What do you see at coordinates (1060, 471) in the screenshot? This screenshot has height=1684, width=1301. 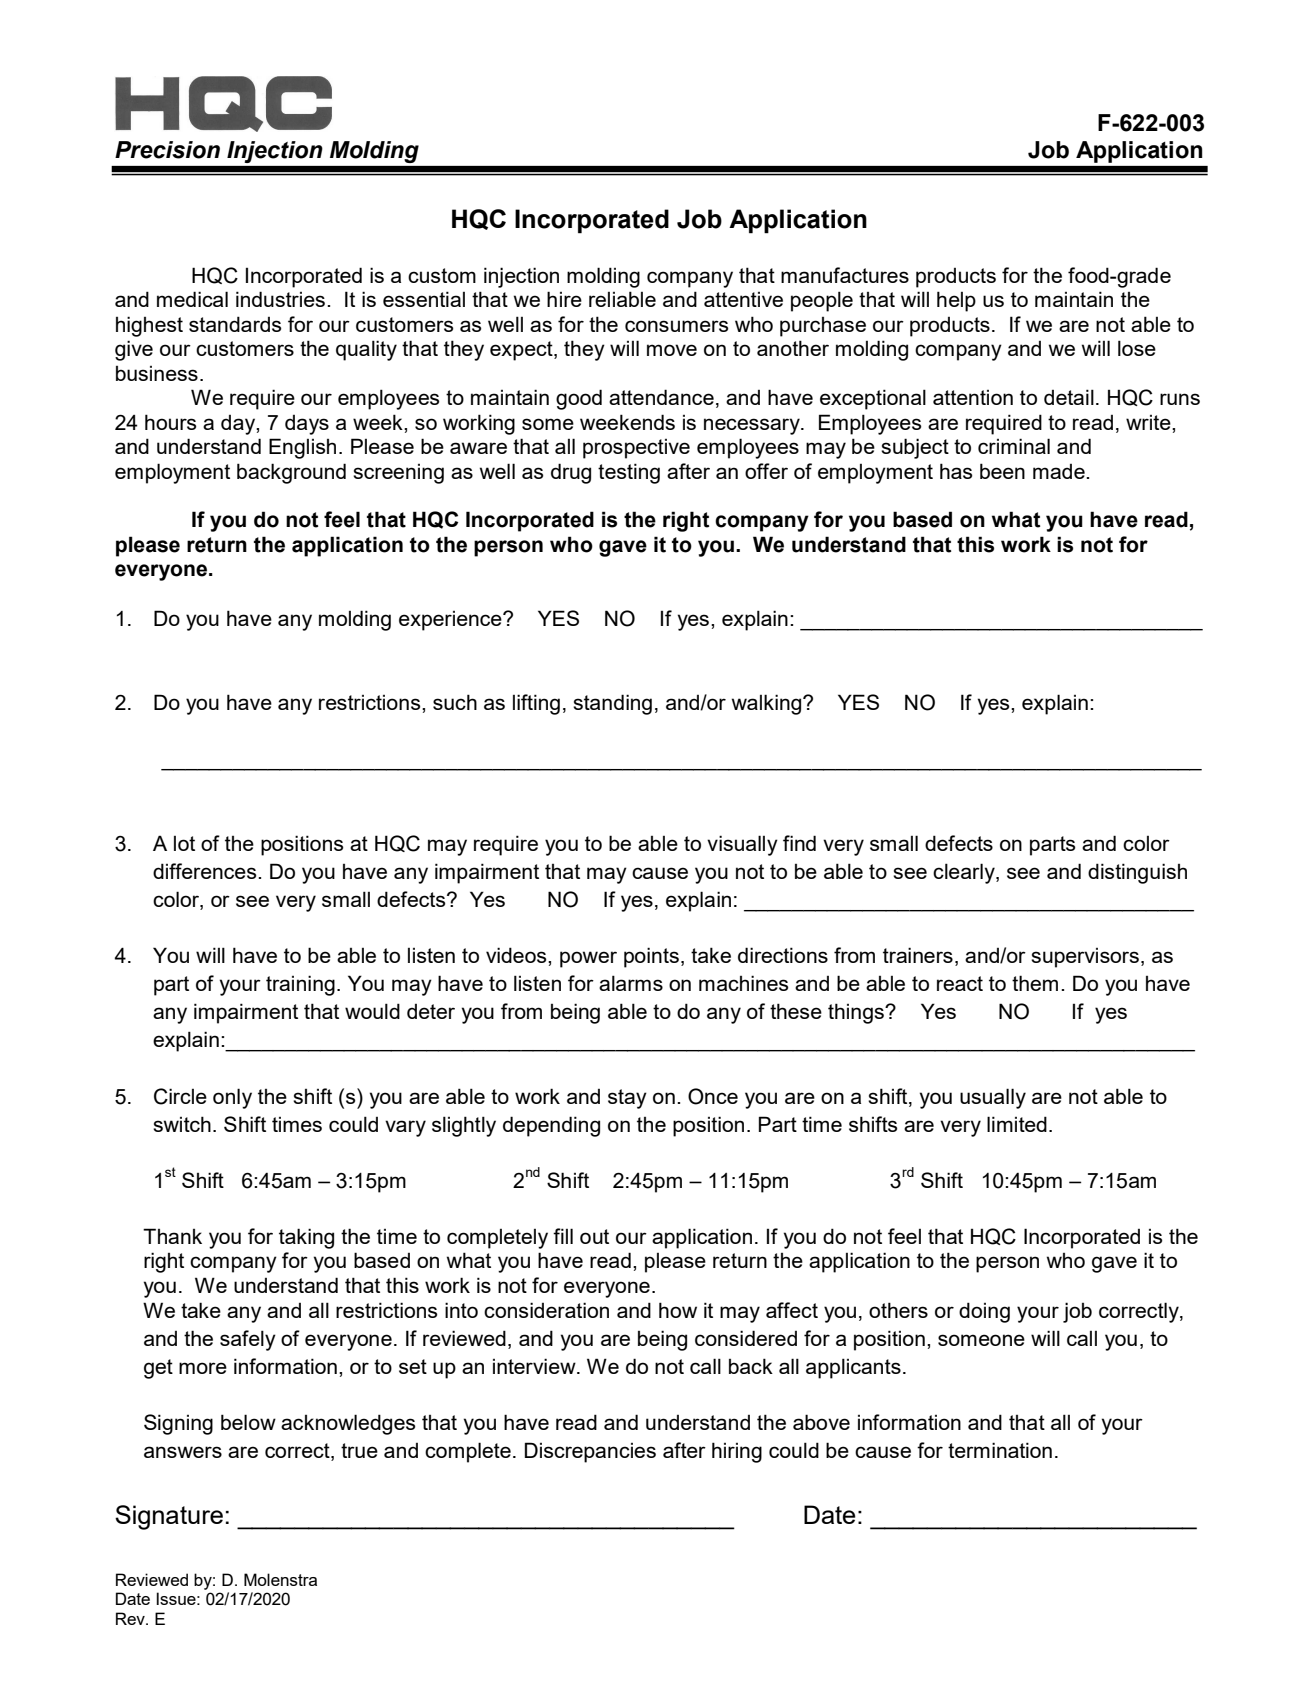 I see `made` at bounding box center [1060, 471].
